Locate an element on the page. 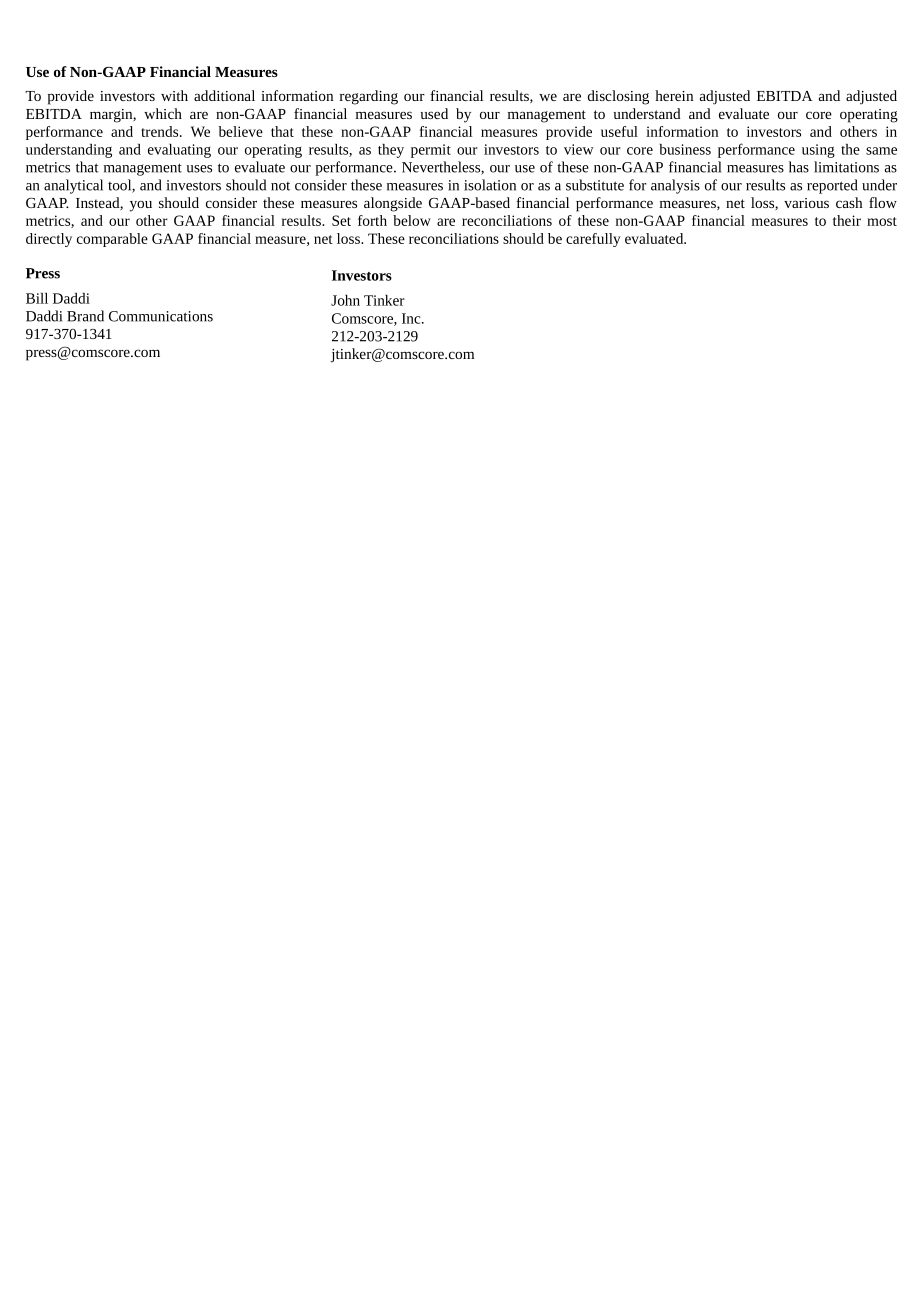  Communications is located at coordinates (161, 316).
